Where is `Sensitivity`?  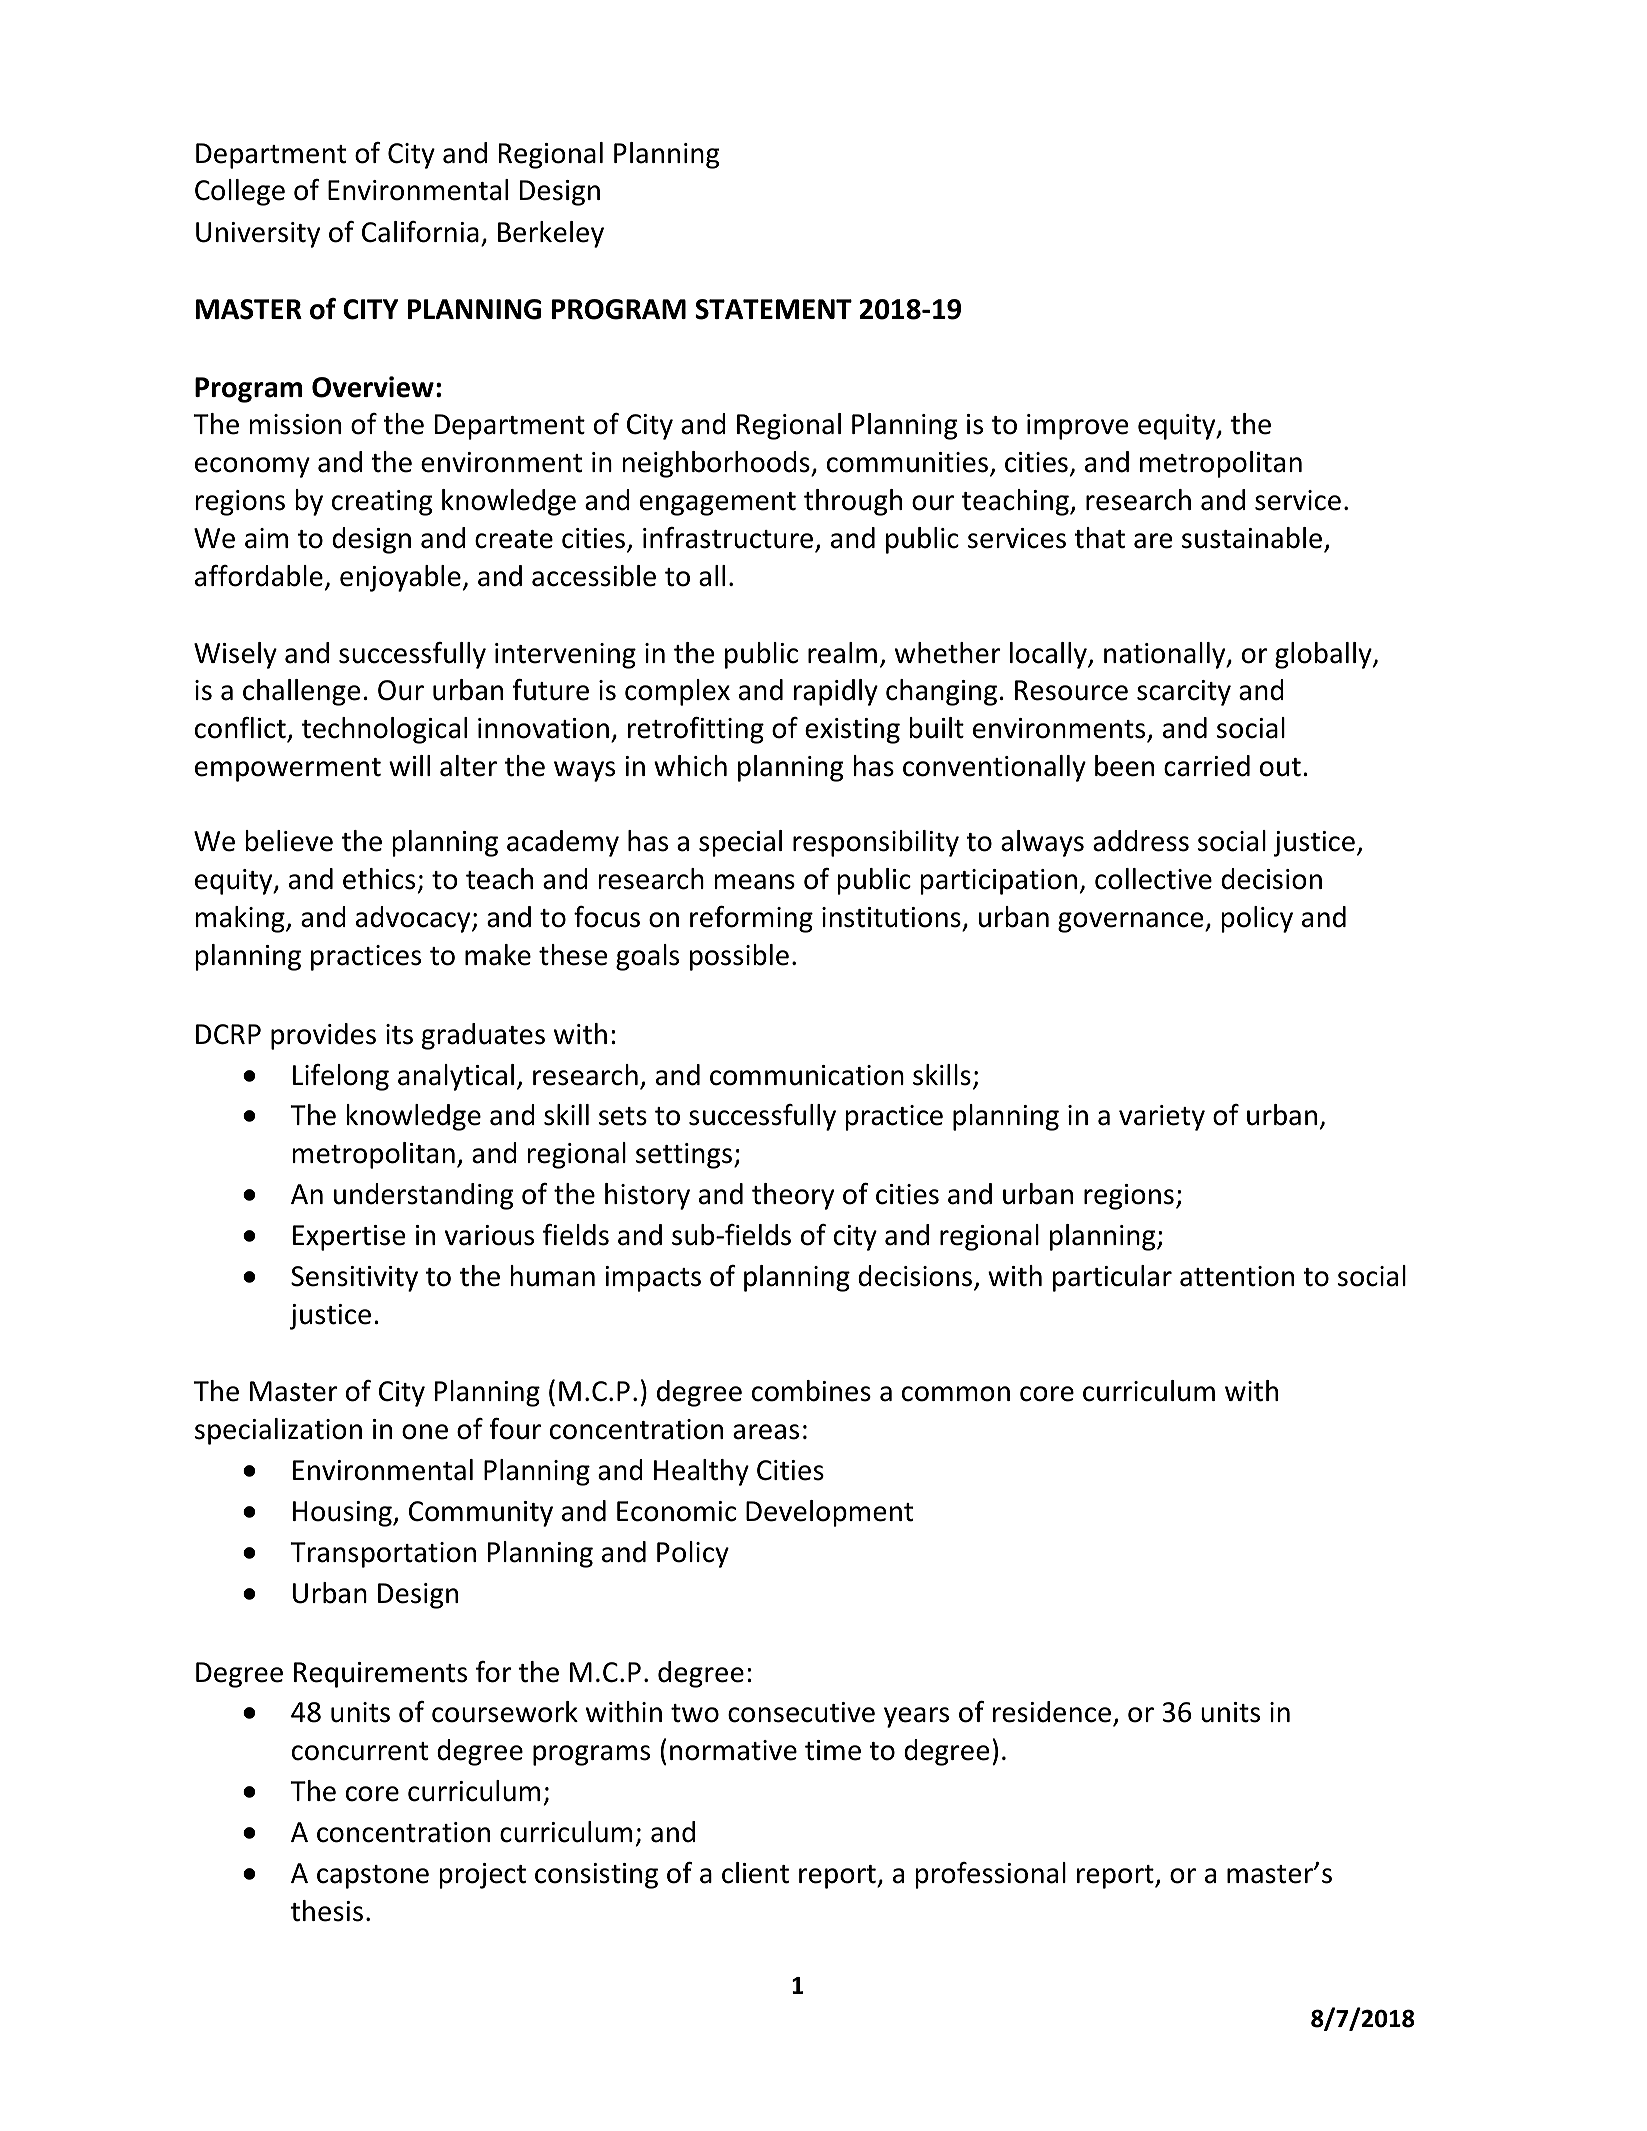 Sensitivity is located at coordinates (354, 1279).
